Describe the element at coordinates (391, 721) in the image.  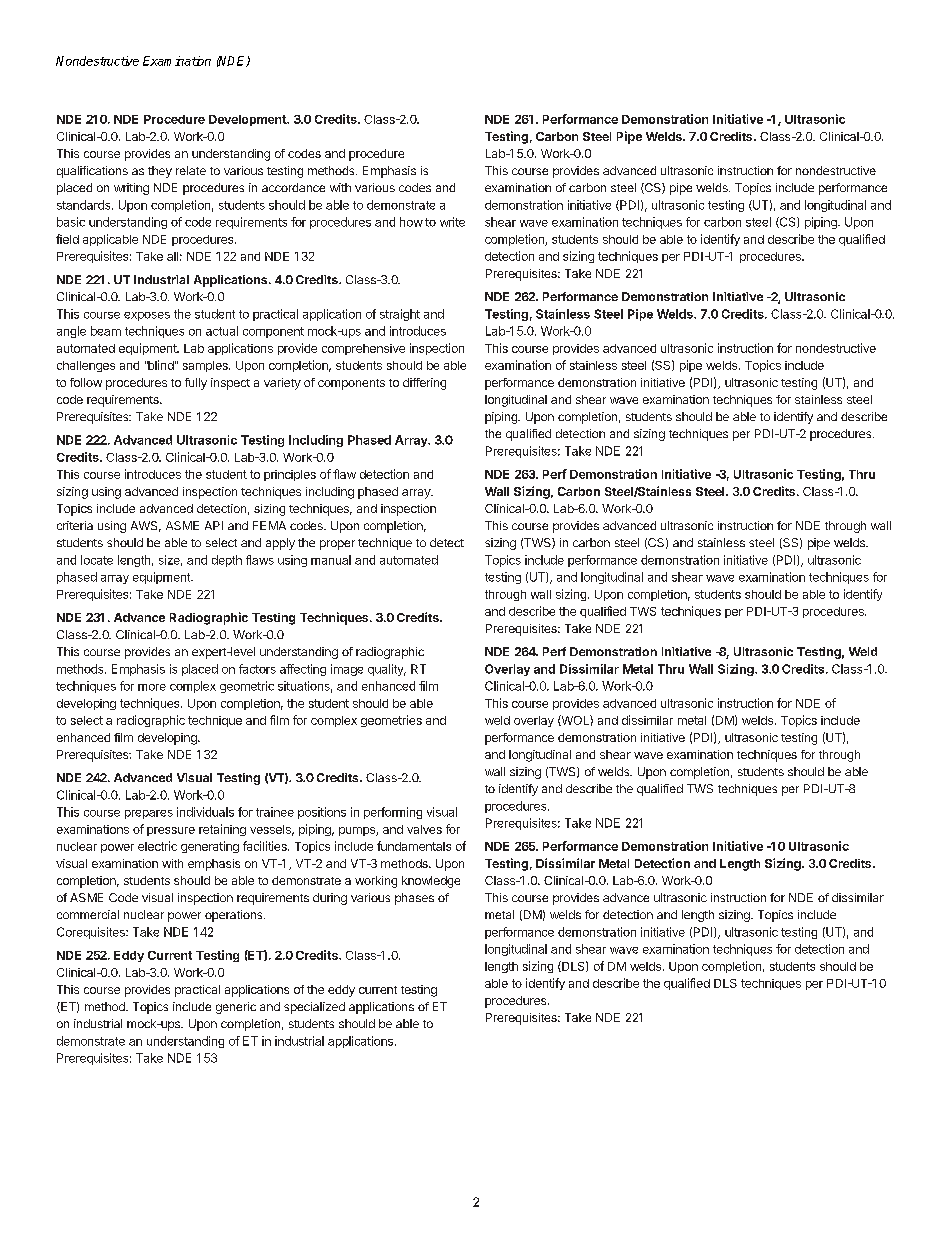
I see `geometries` at that location.
